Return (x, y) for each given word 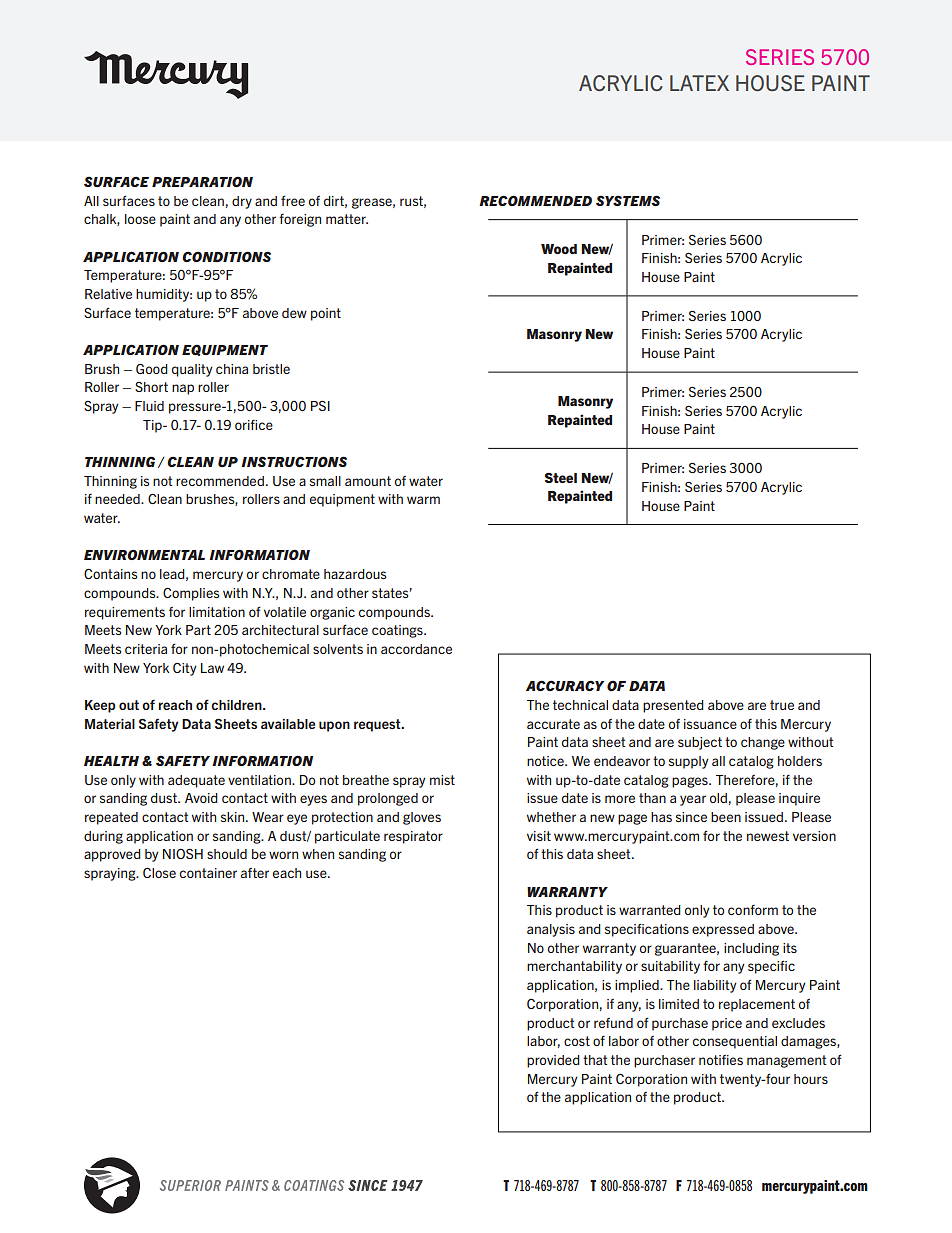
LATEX (699, 83)
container (208, 873)
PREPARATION (202, 182)
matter (347, 219)
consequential (735, 1042)
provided (553, 1061)
